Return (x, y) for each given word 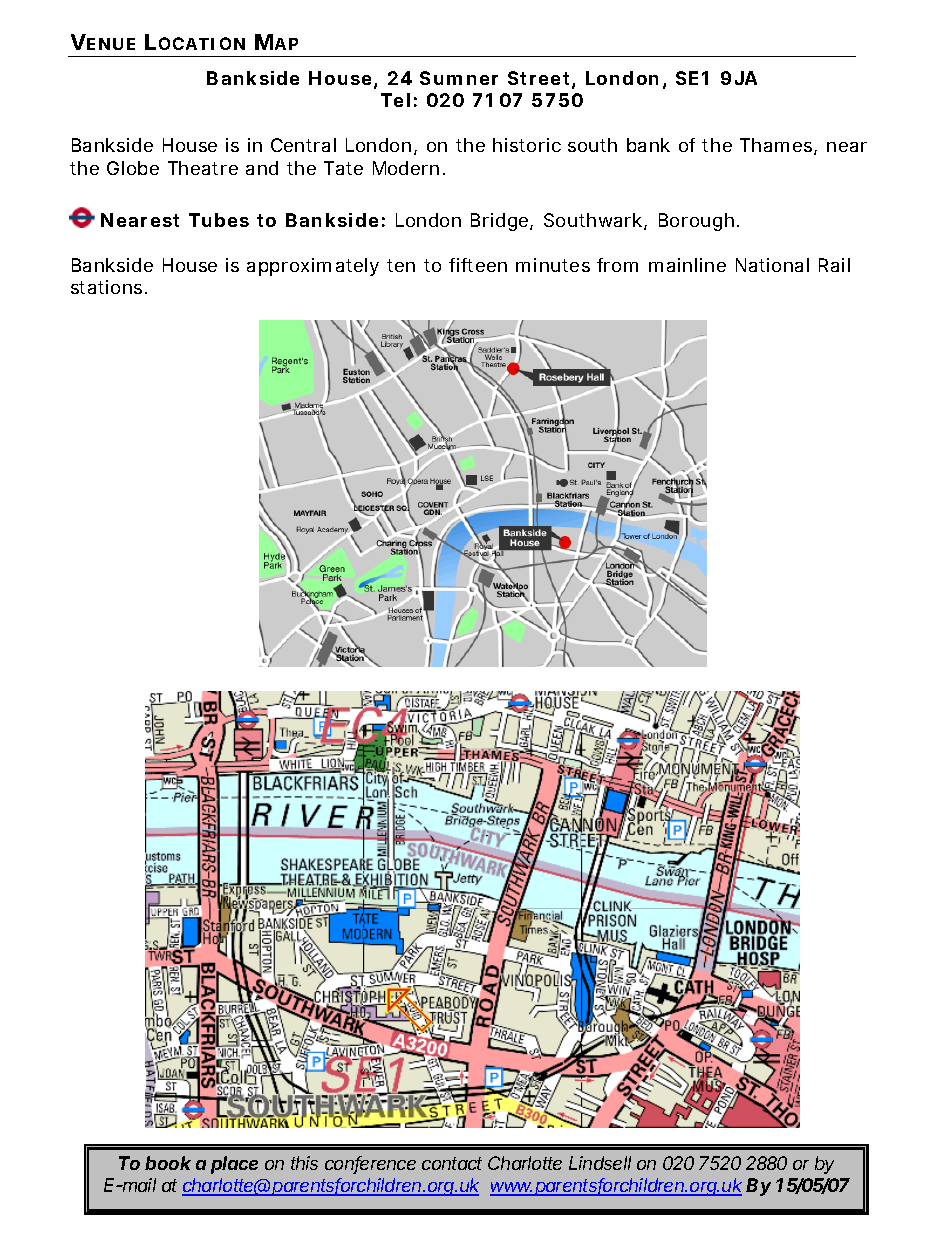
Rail (834, 265)
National (772, 265)
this (304, 1163)
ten (401, 265)
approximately (313, 267)
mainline (687, 265)
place (234, 1165)
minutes (553, 265)
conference (370, 1165)
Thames (778, 146)
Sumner (459, 78)
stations (109, 287)
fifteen (478, 265)
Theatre (203, 168)
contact (452, 1163)
